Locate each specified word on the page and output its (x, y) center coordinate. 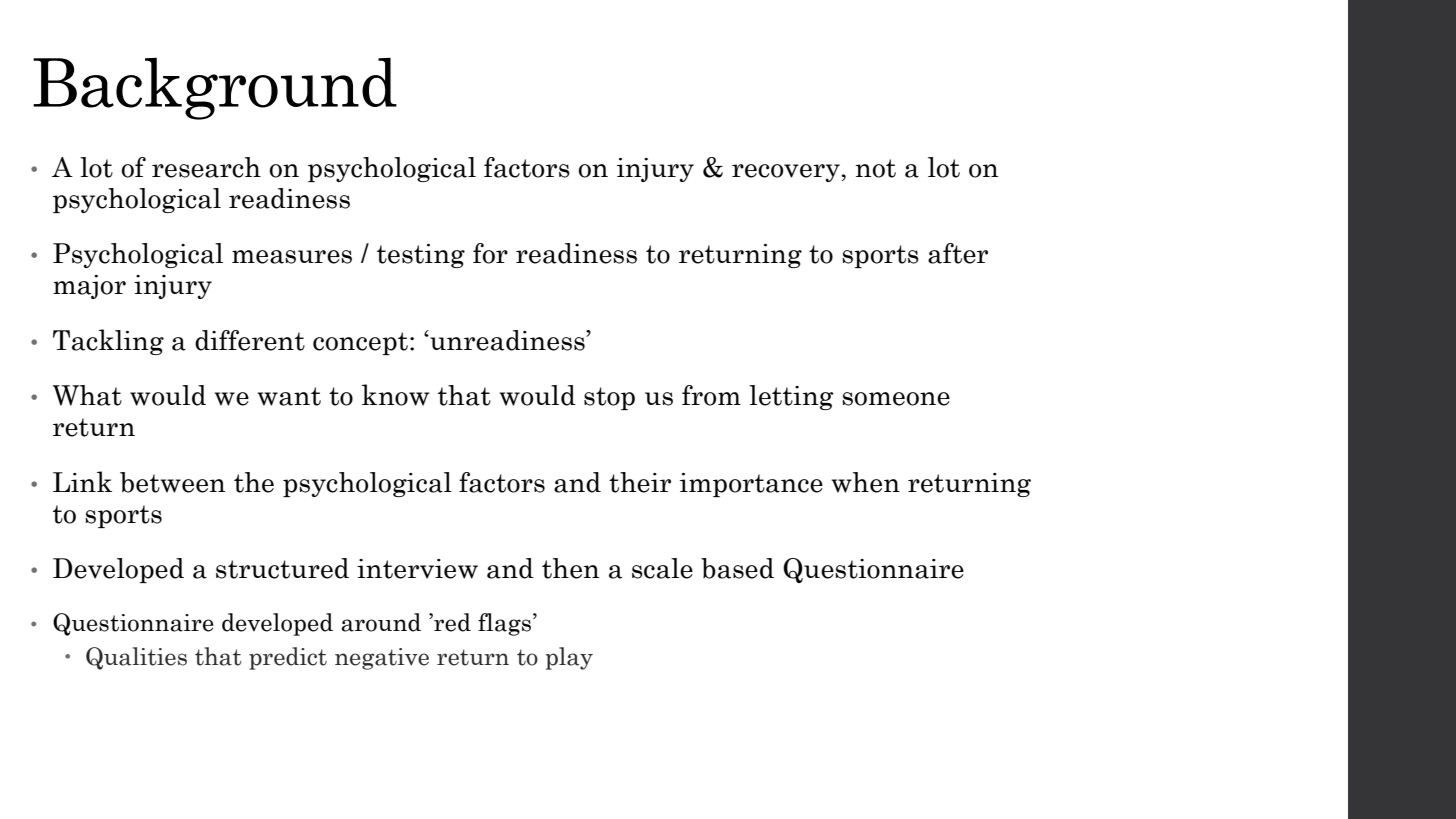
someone (896, 399)
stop (609, 398)
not (875, 168)
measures (292, 257)
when (865, 482)
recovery (787, 173)
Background (215, 88)
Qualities (136, 658)
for (490, 253)
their (640, 482)
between (173, 482)
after (958, 253)
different (250, 340)
